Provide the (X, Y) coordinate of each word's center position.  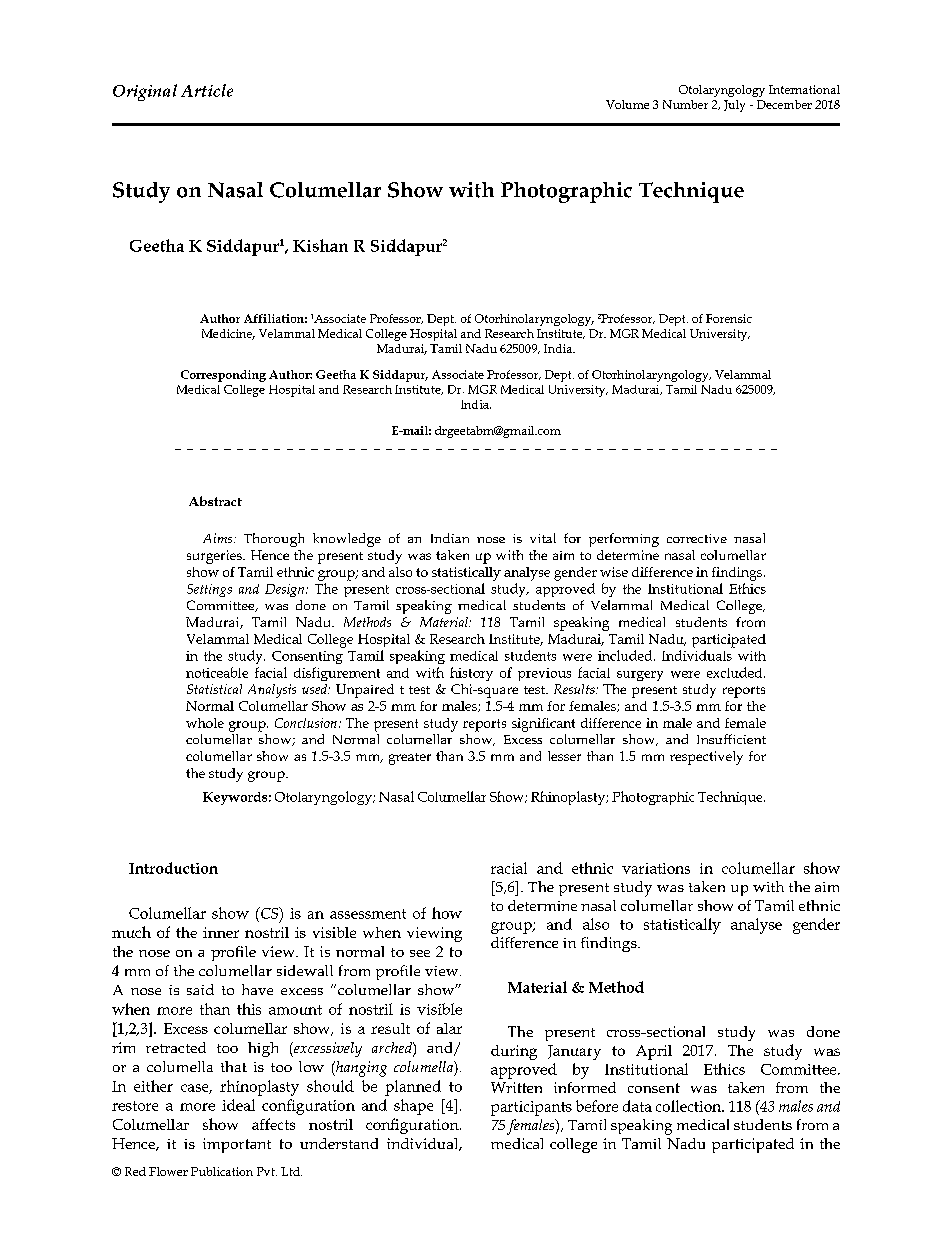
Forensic (729, 318)
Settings (209, 590)
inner (221, 932)
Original (145, 92)
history (471, 674)
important (237, 1145)
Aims (219, 538)
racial (509, 868)
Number (685, 104)
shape (413, 1107)
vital (543, 538)
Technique (731, 798)
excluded (736, 672)
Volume (627, 104)
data (637, 1106)
